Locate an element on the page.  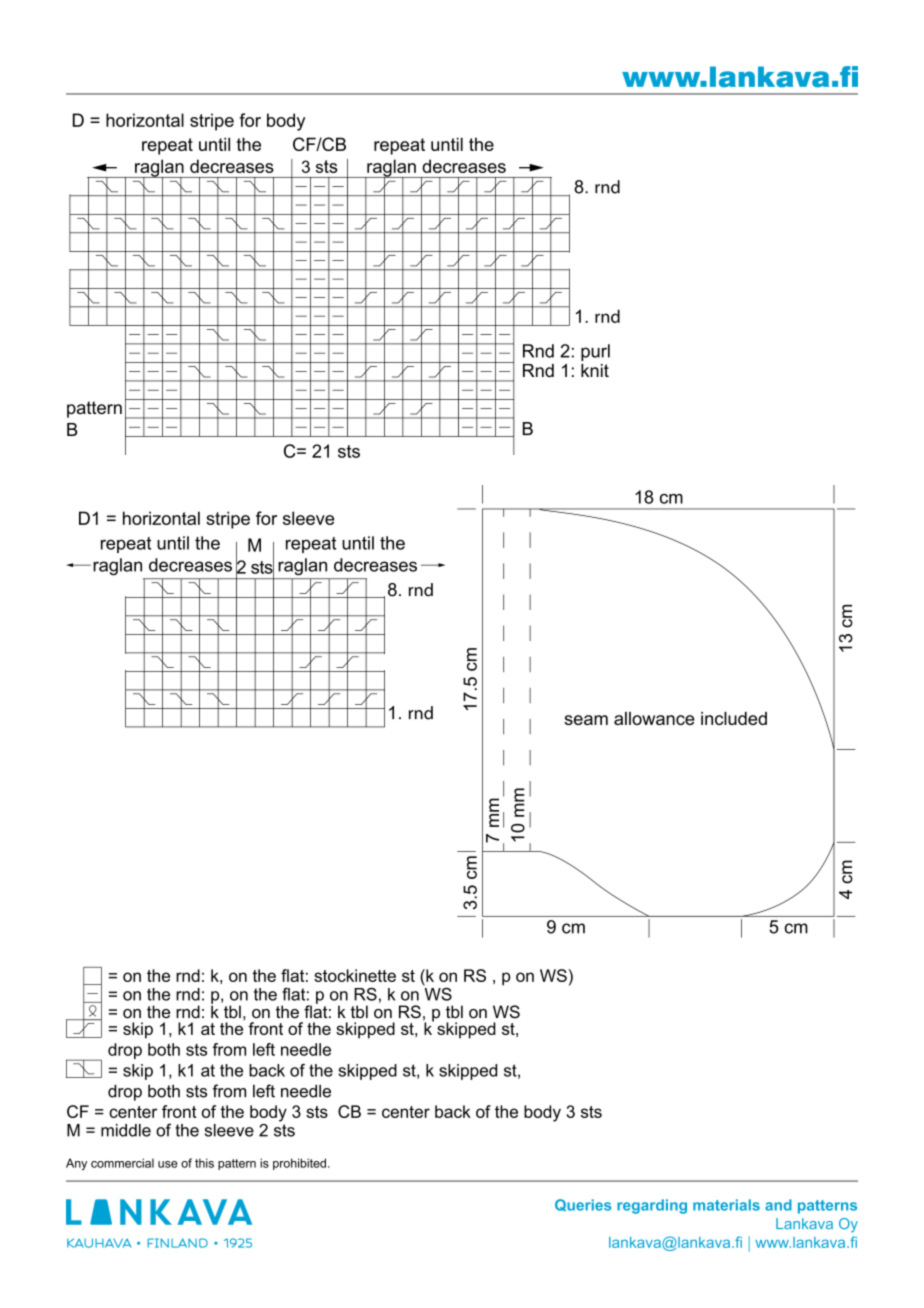
this is located at coordinates (204, 1163).
